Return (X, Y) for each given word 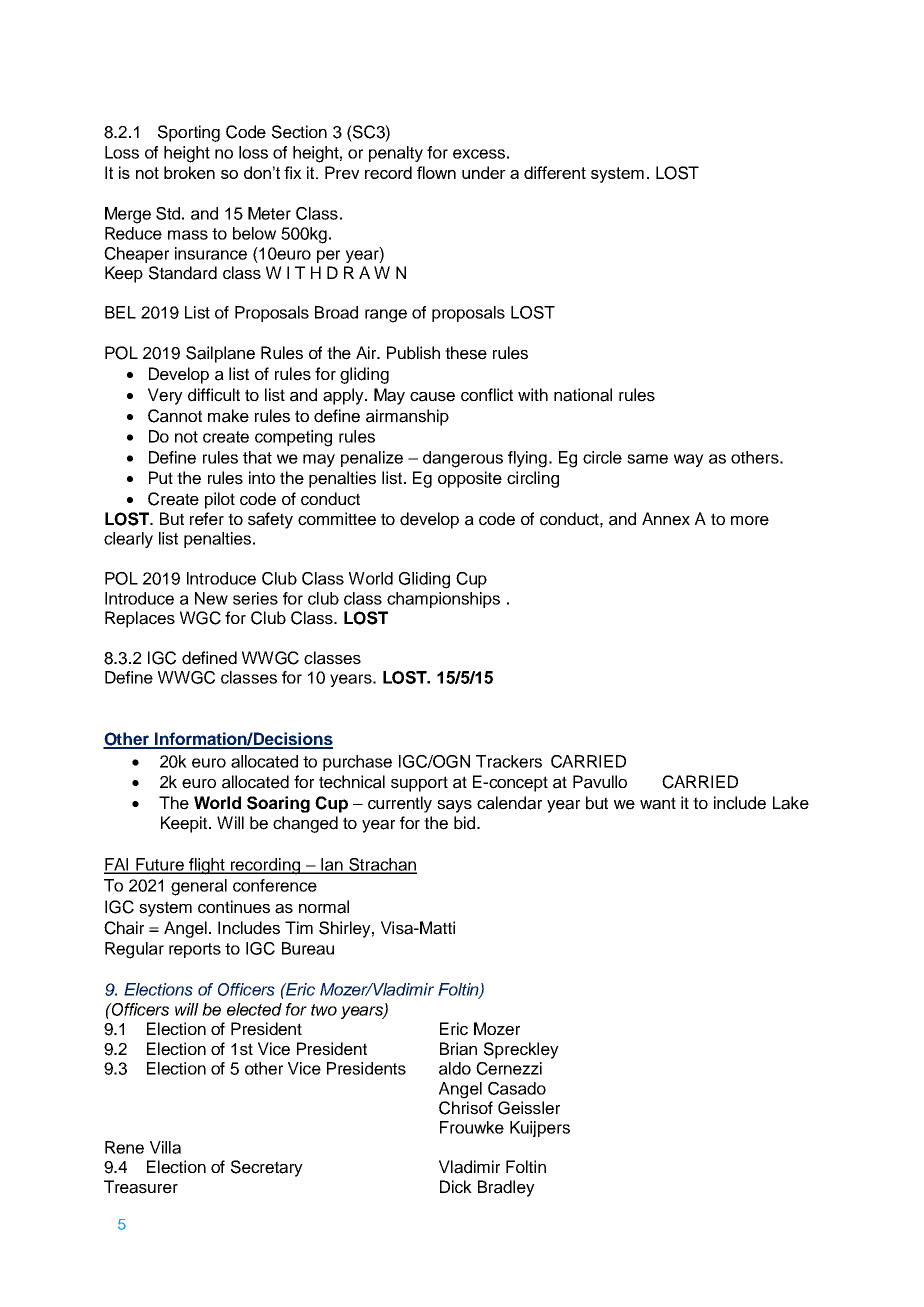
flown (436, 172)
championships (443, 600)
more (750, 521)
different (555, 172)
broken (189, 172)
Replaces (140, 619)
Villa (165, 1147)
